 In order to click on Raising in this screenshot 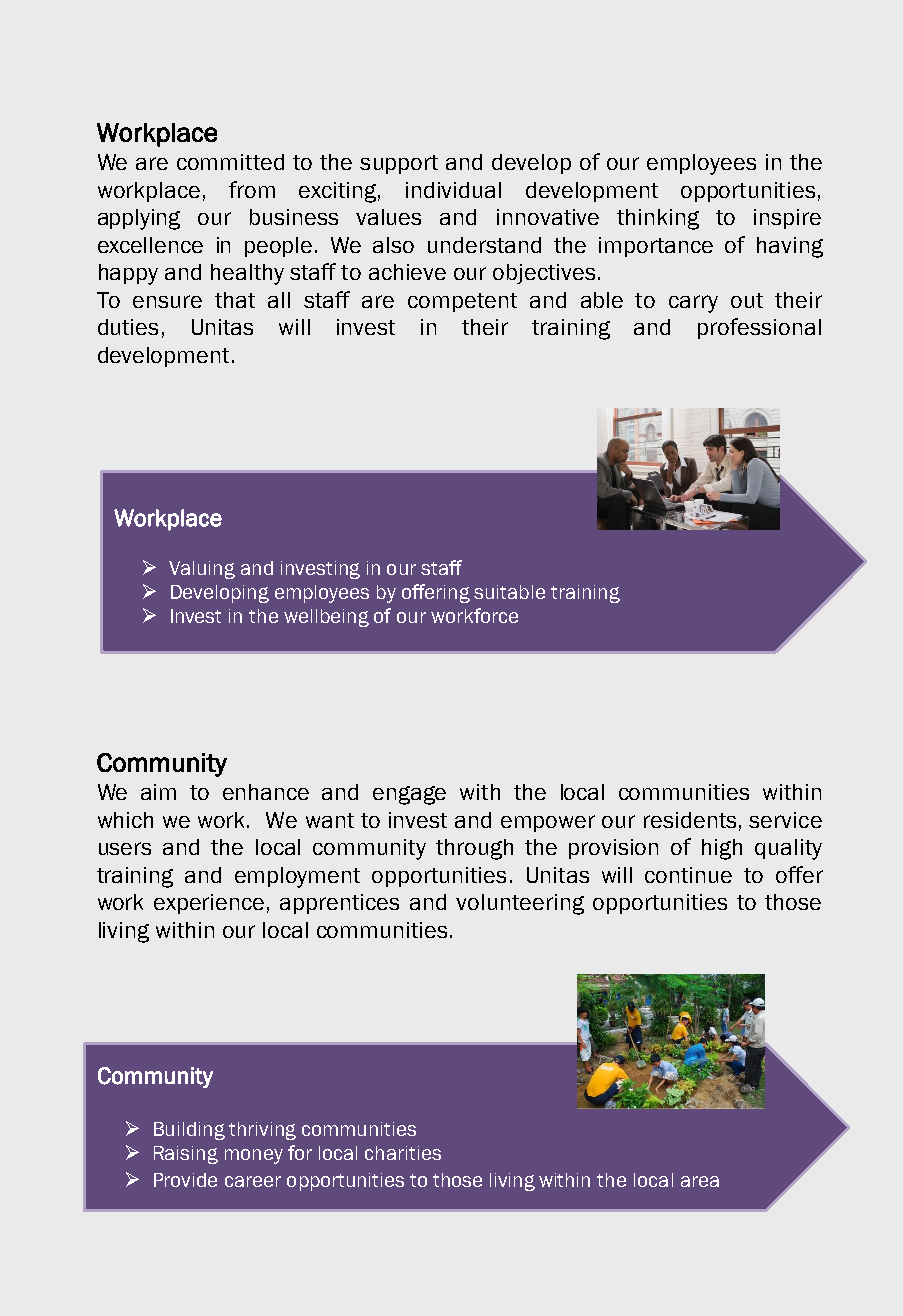, I will do `click(186, 1155)`.
